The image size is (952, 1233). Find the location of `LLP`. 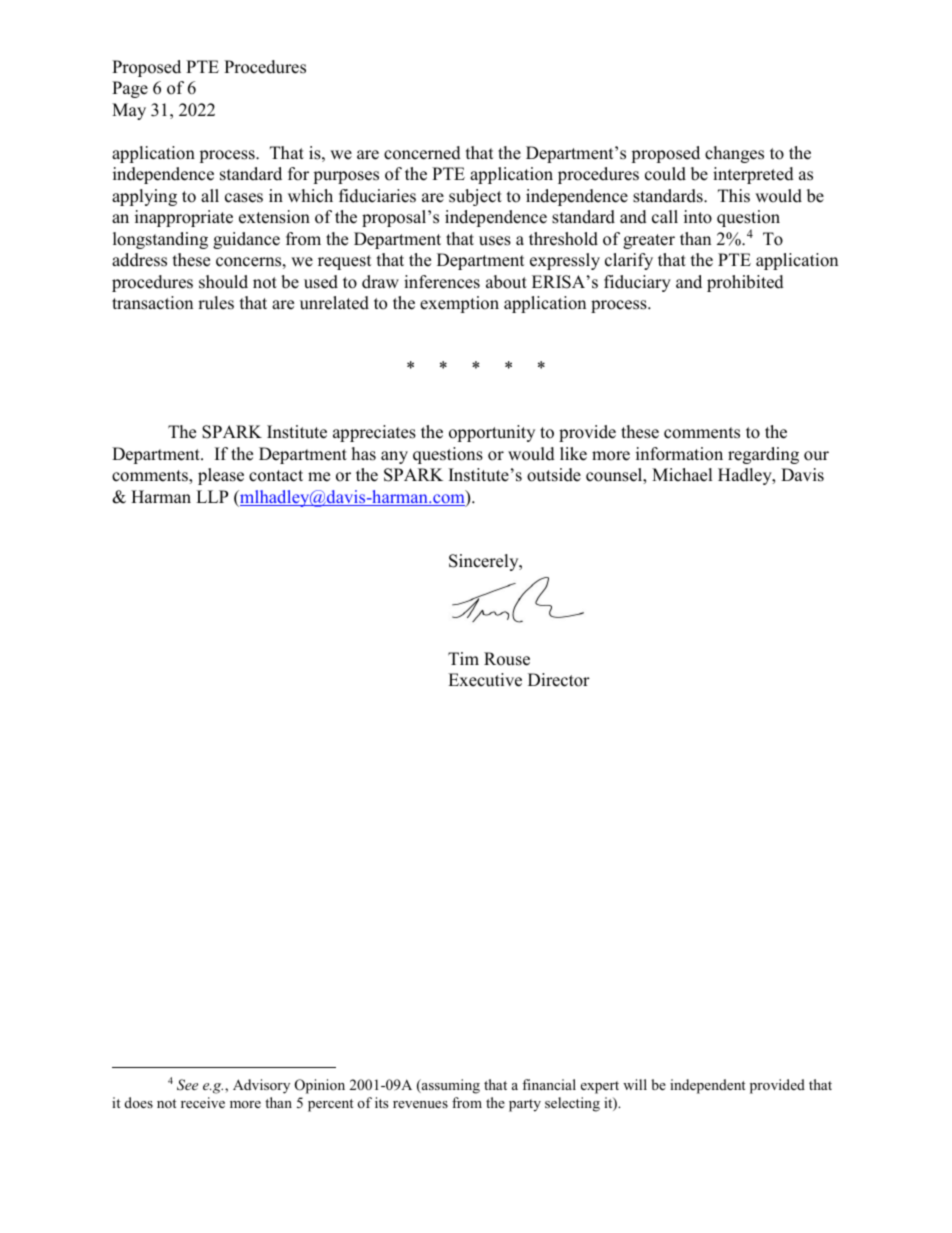

LLP is located at coordinates (212, 496).
